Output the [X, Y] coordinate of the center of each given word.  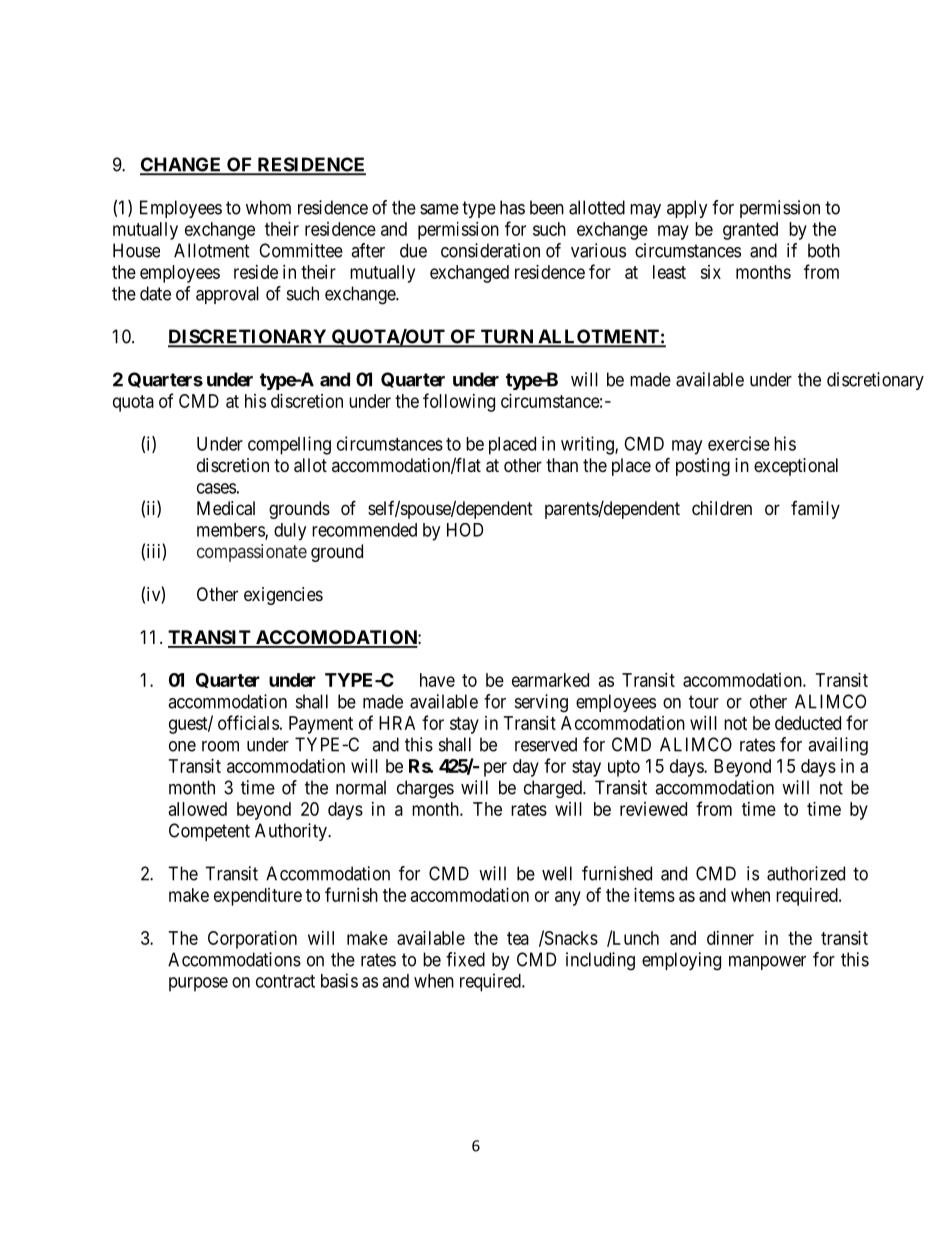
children [722, 508]
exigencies [283, 596]
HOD [465, 530]
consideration [490, 250]
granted [750, 231]
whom [268, 207]
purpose [198, 984]
